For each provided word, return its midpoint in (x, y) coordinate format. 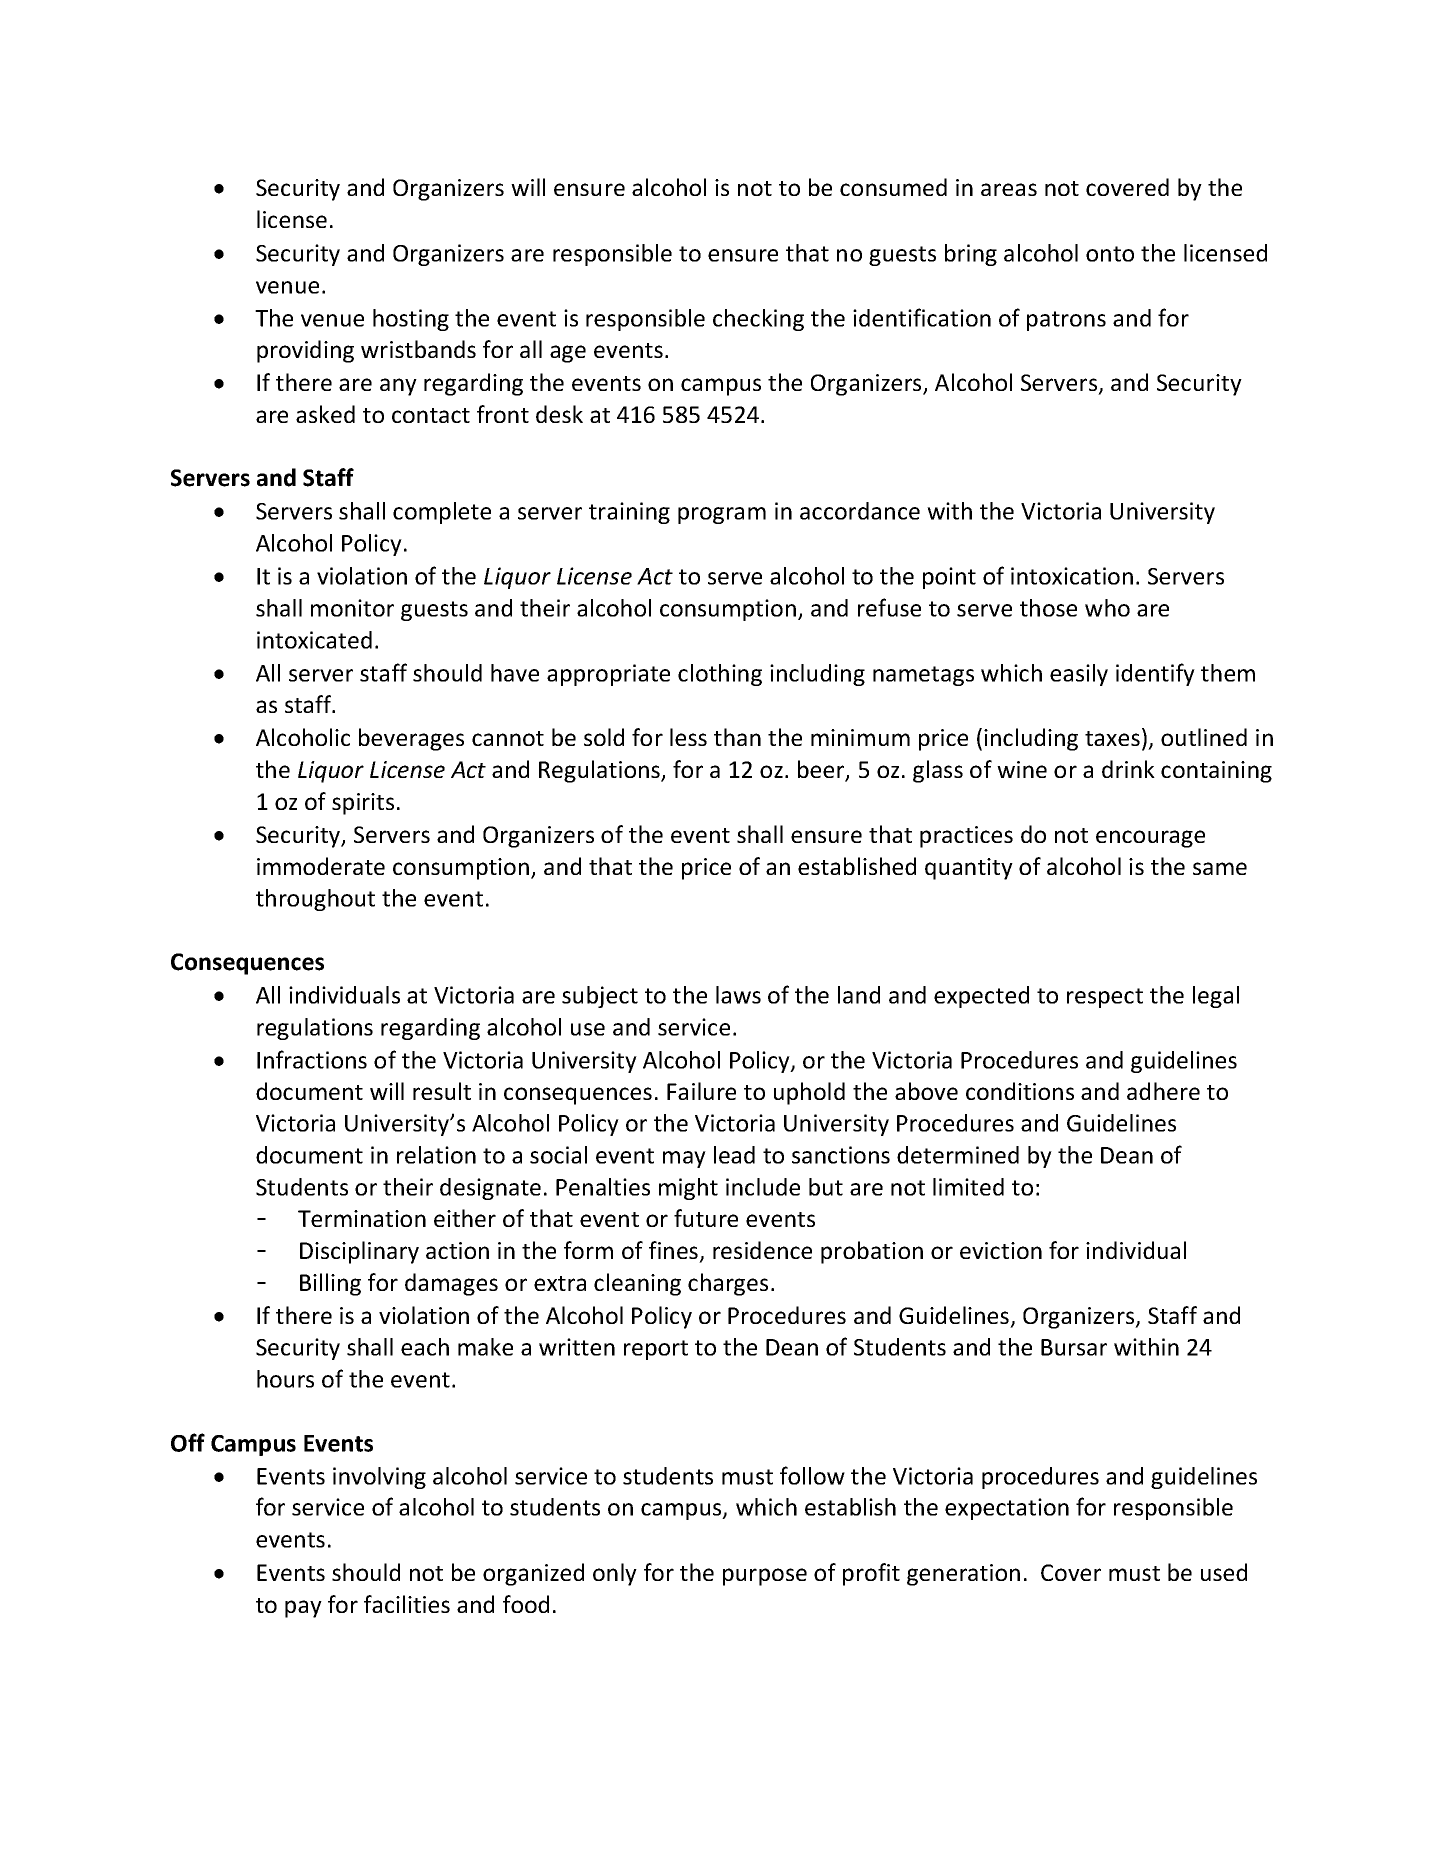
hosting (411, 320)
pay (303, 1609)
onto (1110, 254)
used (1224, 1572)
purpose (765, 1577)
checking (758, 320)
